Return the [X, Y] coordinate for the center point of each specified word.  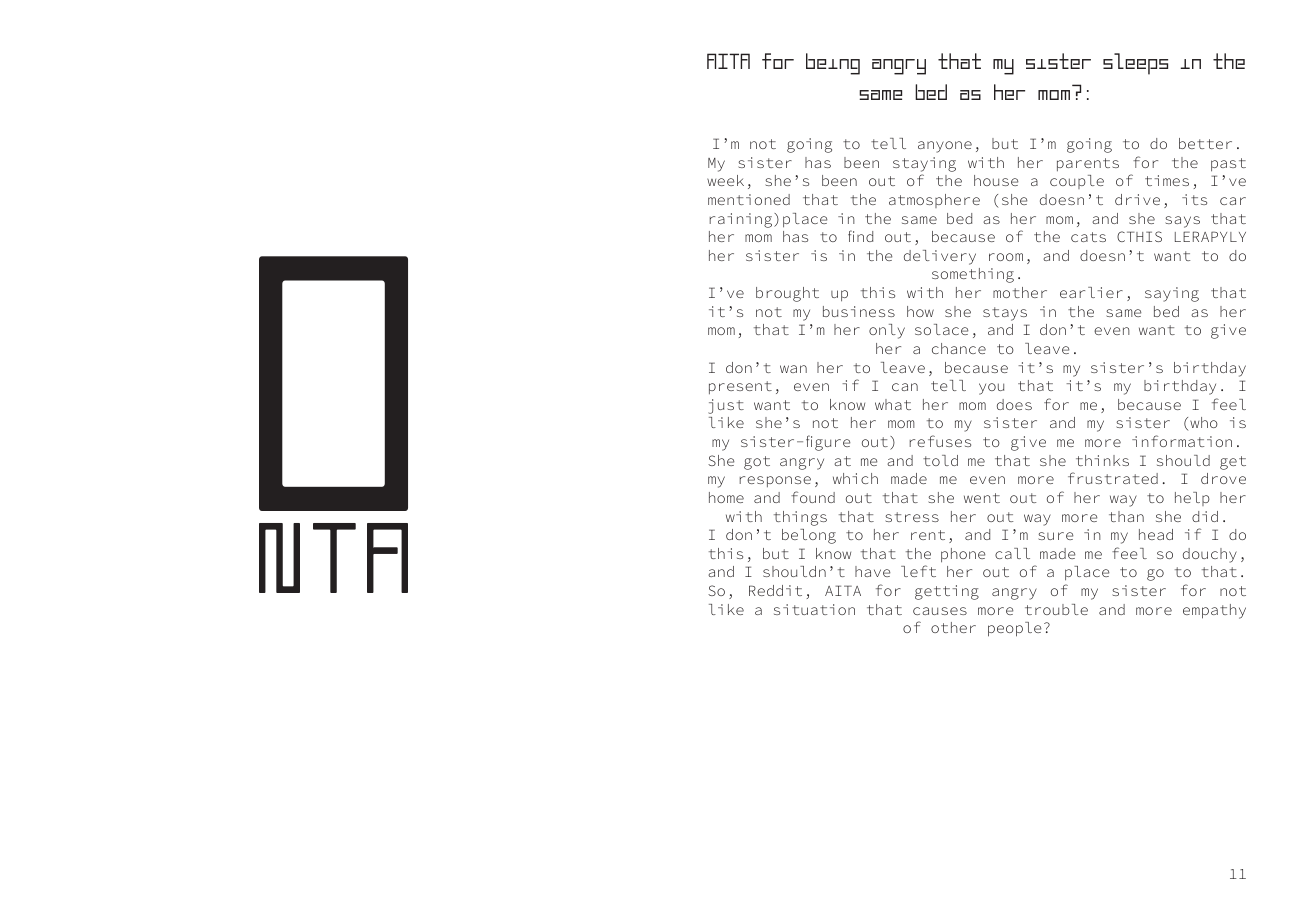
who [1204, 422]
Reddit [775, 590]
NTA [333, 558]
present [740, 387]
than [1126, 516]
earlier [1091, 292]
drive [1137, 199]
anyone [945, 147]
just [726, 406]
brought [787, 294]
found [813, 497]
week [725, 180]
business [859, 311]
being [833, 64]
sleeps [1135, 64]
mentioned [749, 199]
